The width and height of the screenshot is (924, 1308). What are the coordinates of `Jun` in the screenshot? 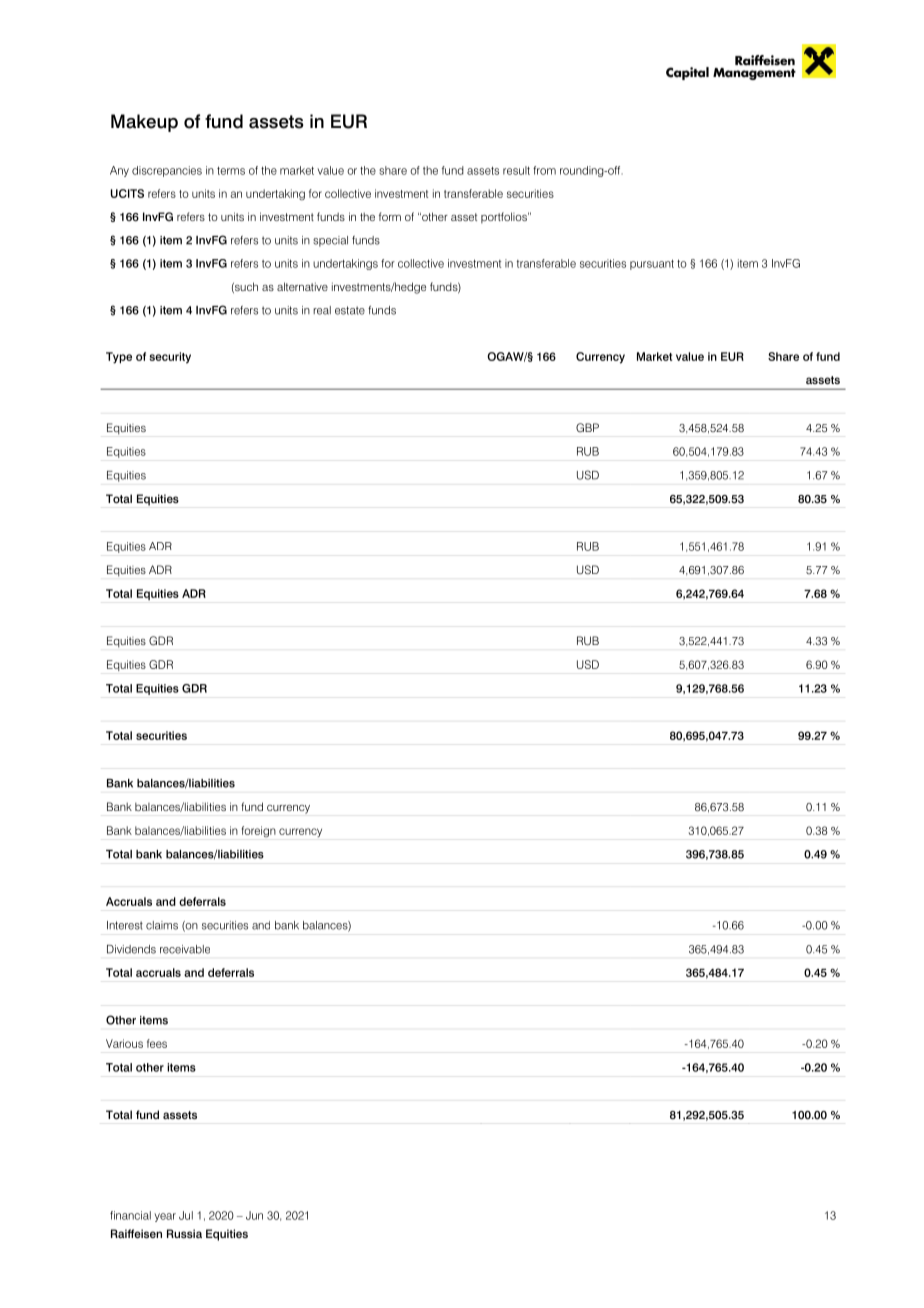 It's located at (254, 1215).
